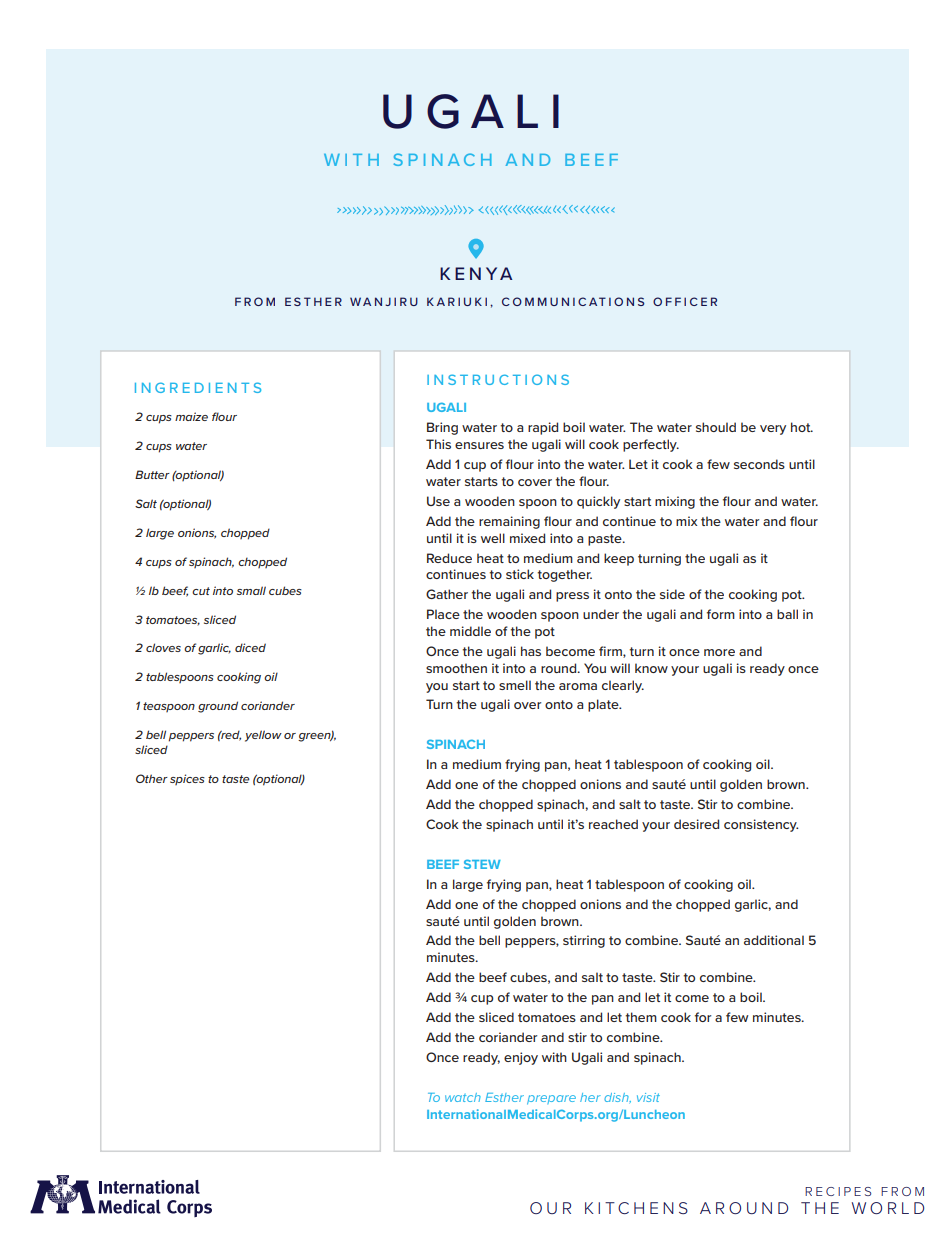 The image size is (952, 1233). I want to click on spices, so click(187, 779).
